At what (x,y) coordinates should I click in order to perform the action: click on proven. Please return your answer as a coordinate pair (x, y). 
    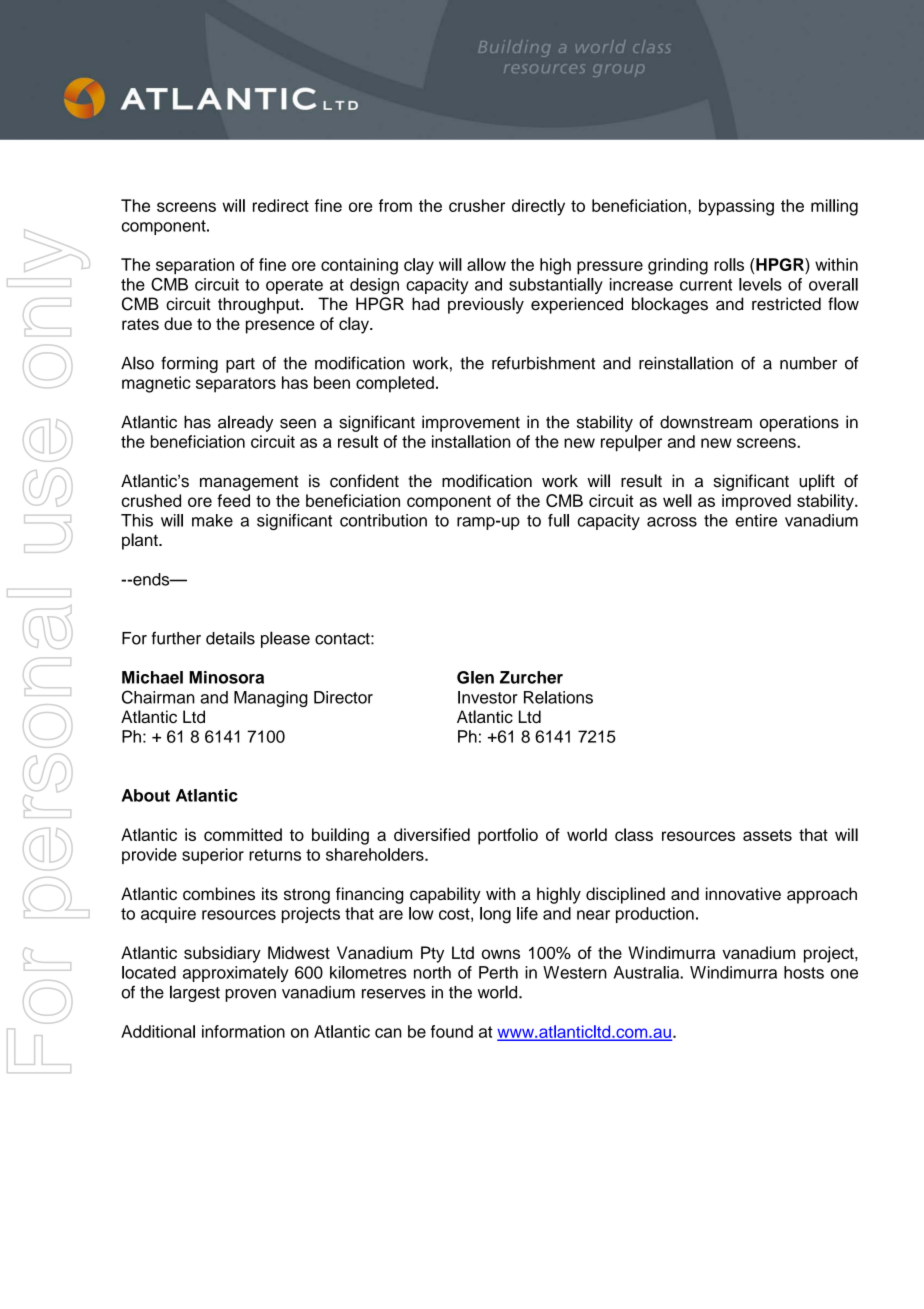
    Looking at the image, I should click on (250, 995).
